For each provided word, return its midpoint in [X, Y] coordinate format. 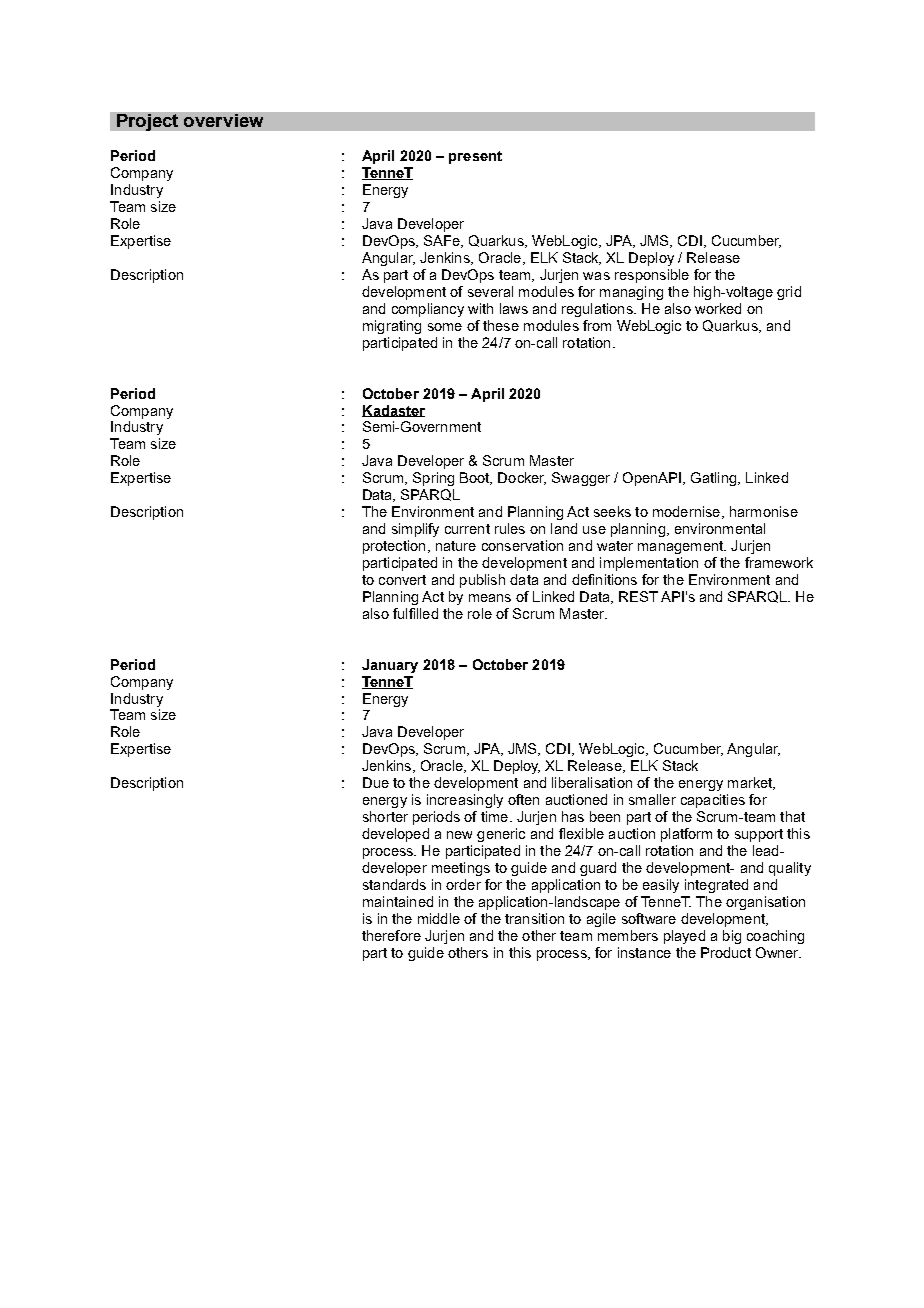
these [501, 325]
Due [376, 782]
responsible [652, 276]
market [751, 783]
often [523, 799]
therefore [391, 935]
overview [223, 120]
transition [534, 918]
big [732, 937]
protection [394, 547]
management [682, 547]
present [475, 157]
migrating [392, 327]
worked [718, 308]
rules [510, 528]
